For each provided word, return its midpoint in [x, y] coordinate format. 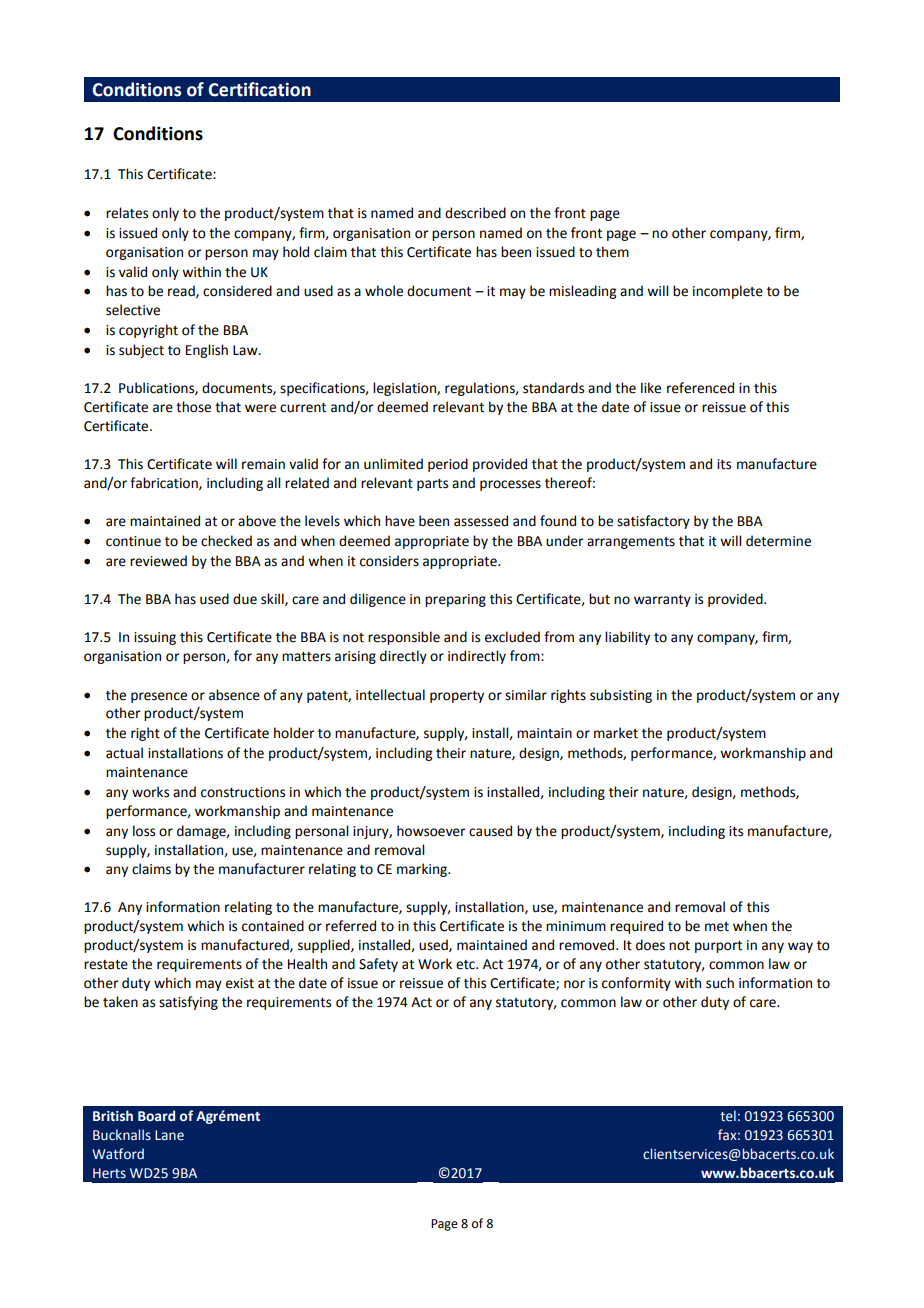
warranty [662, 601]
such [720, 983]
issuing [155, 638]
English [207, 351]
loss [144, 831]
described [475, 213]
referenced [700, 388]
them [612, 252]
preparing [455, 600]
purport [718, 947]
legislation [405, 389]
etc [466, 965]
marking [423, 870]
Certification [259, 89]
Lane [169, 1135]
